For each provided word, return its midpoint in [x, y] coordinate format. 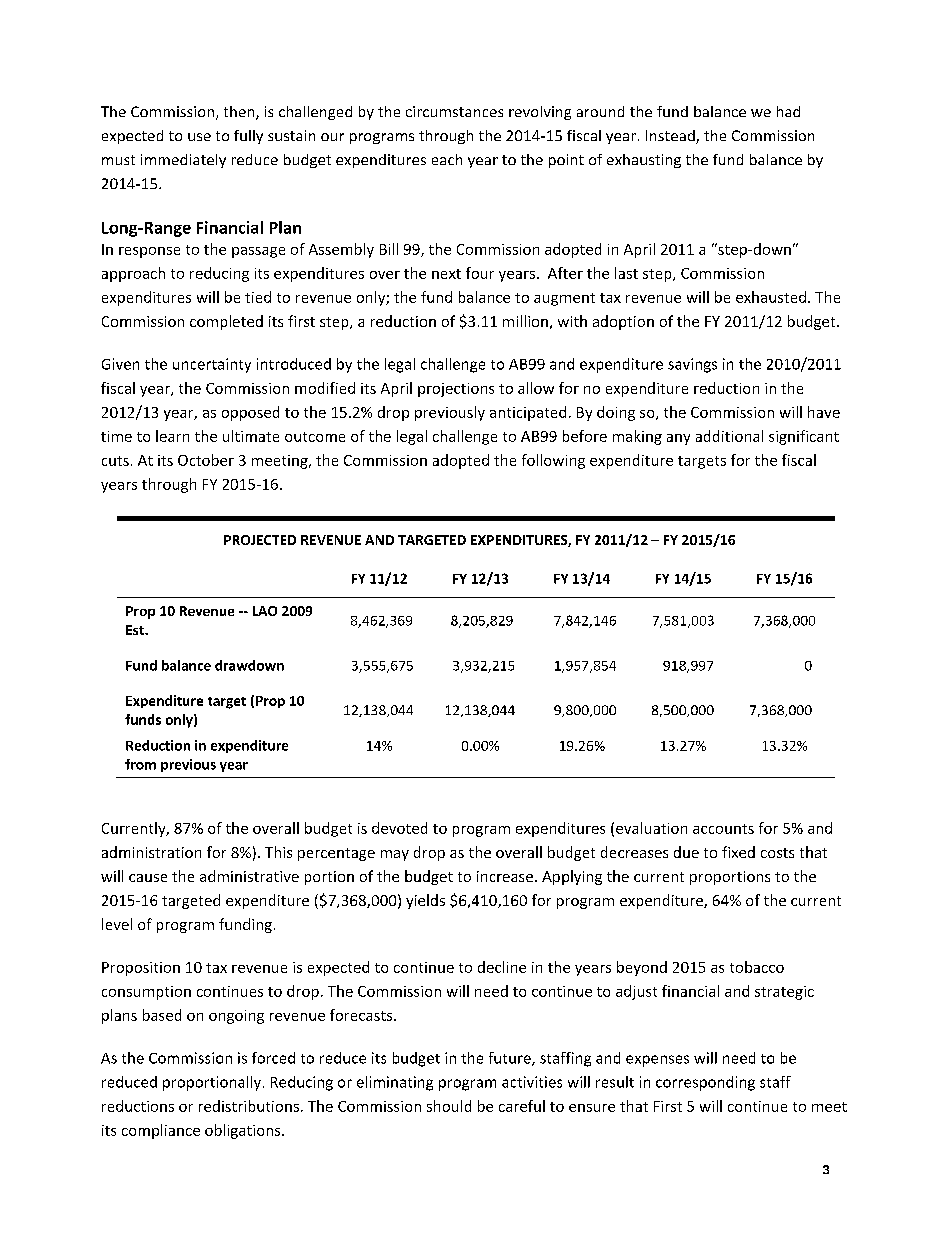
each [447, 159]
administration [151, 852]
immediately [183, 161]
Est [136, 630]
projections [456, 390]
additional [729, 436]
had [788, 111]
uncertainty [212, 365]
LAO [265, 611]
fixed [738, 852]
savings [692, 365]
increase [505, 876]
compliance [161, 1131]
